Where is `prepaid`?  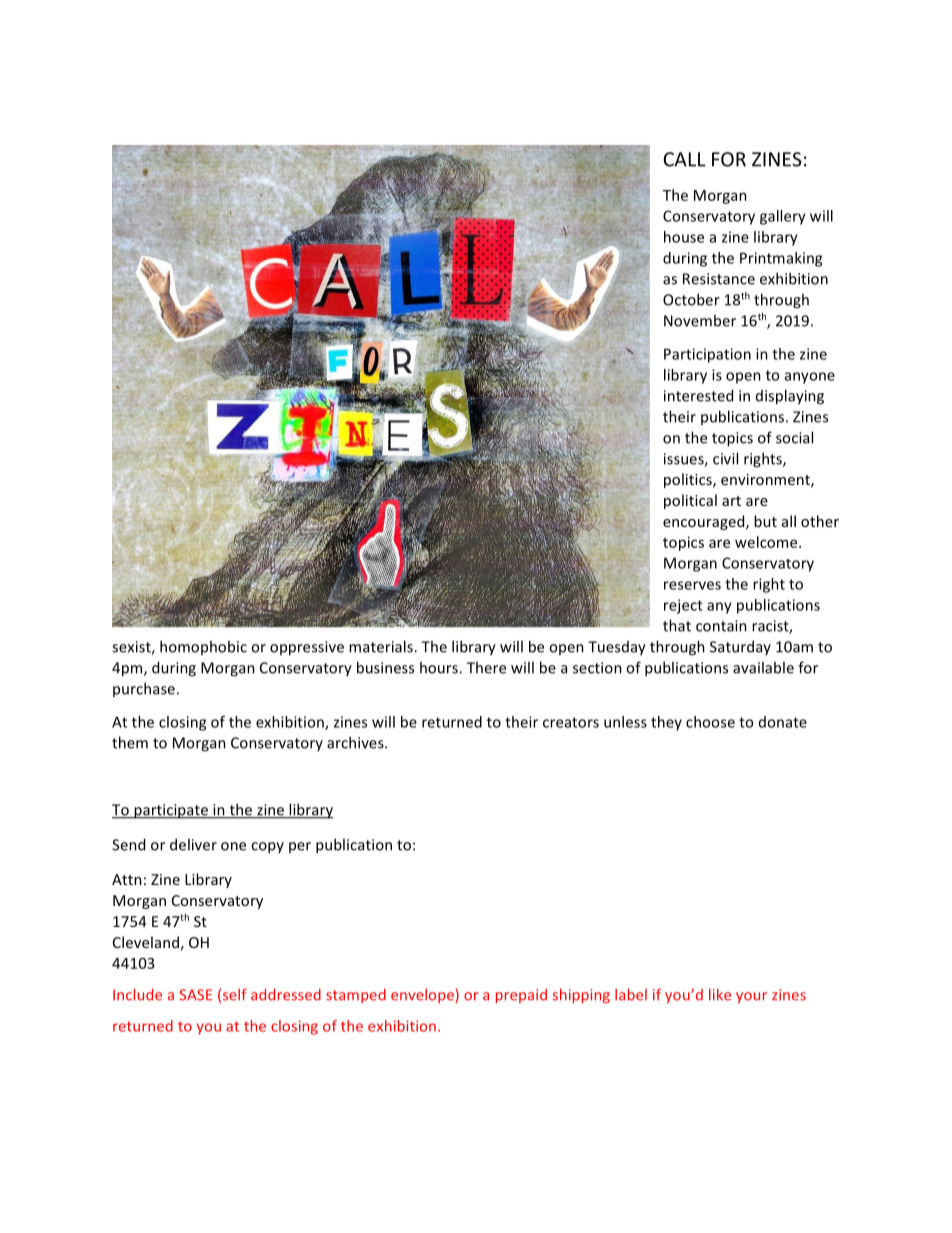
prepaid is located at coordinates (521, 996).
